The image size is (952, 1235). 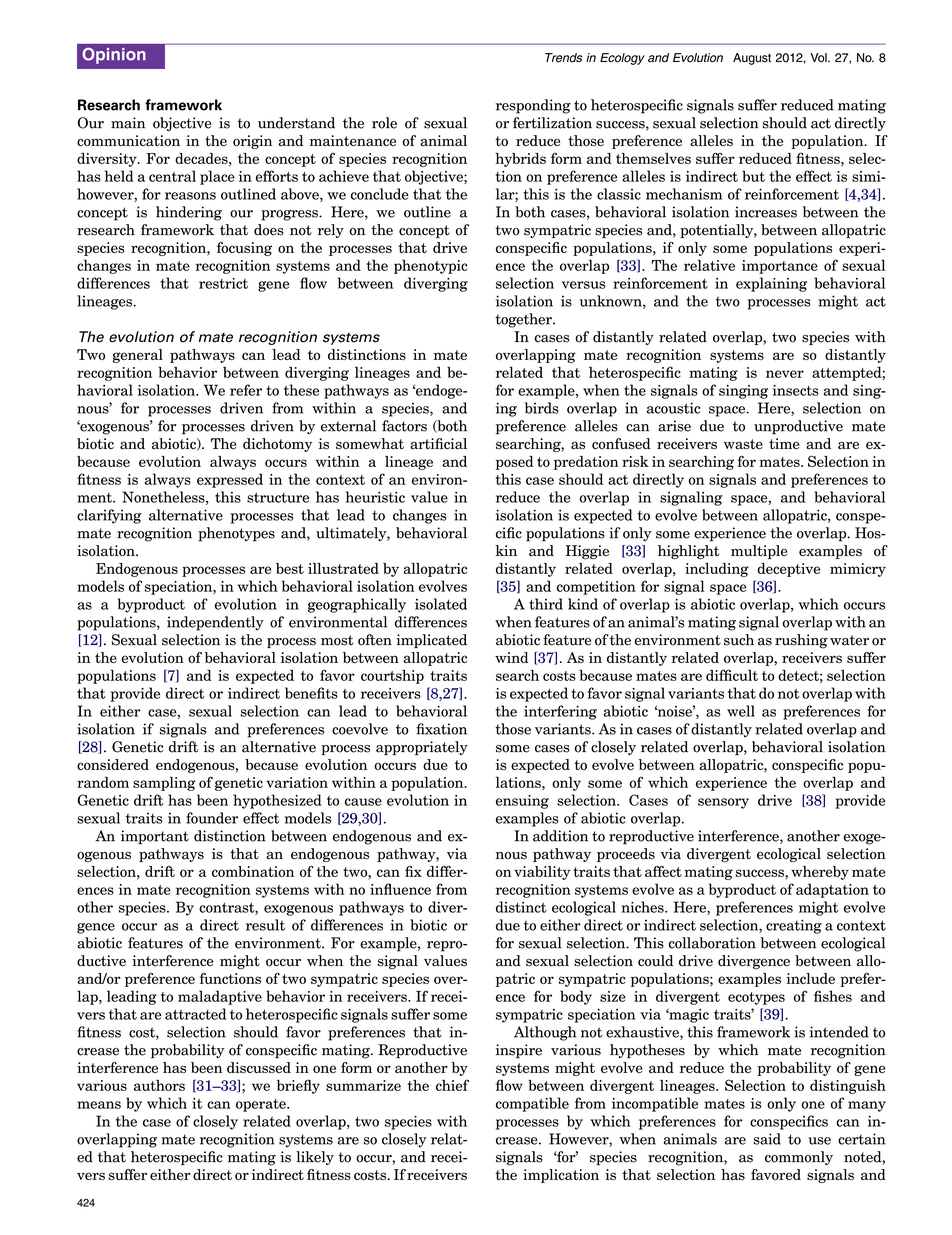 What do you see at coordinates (159, 1085) in the page?
I see `authors` at bounding box center [159, 1085].
